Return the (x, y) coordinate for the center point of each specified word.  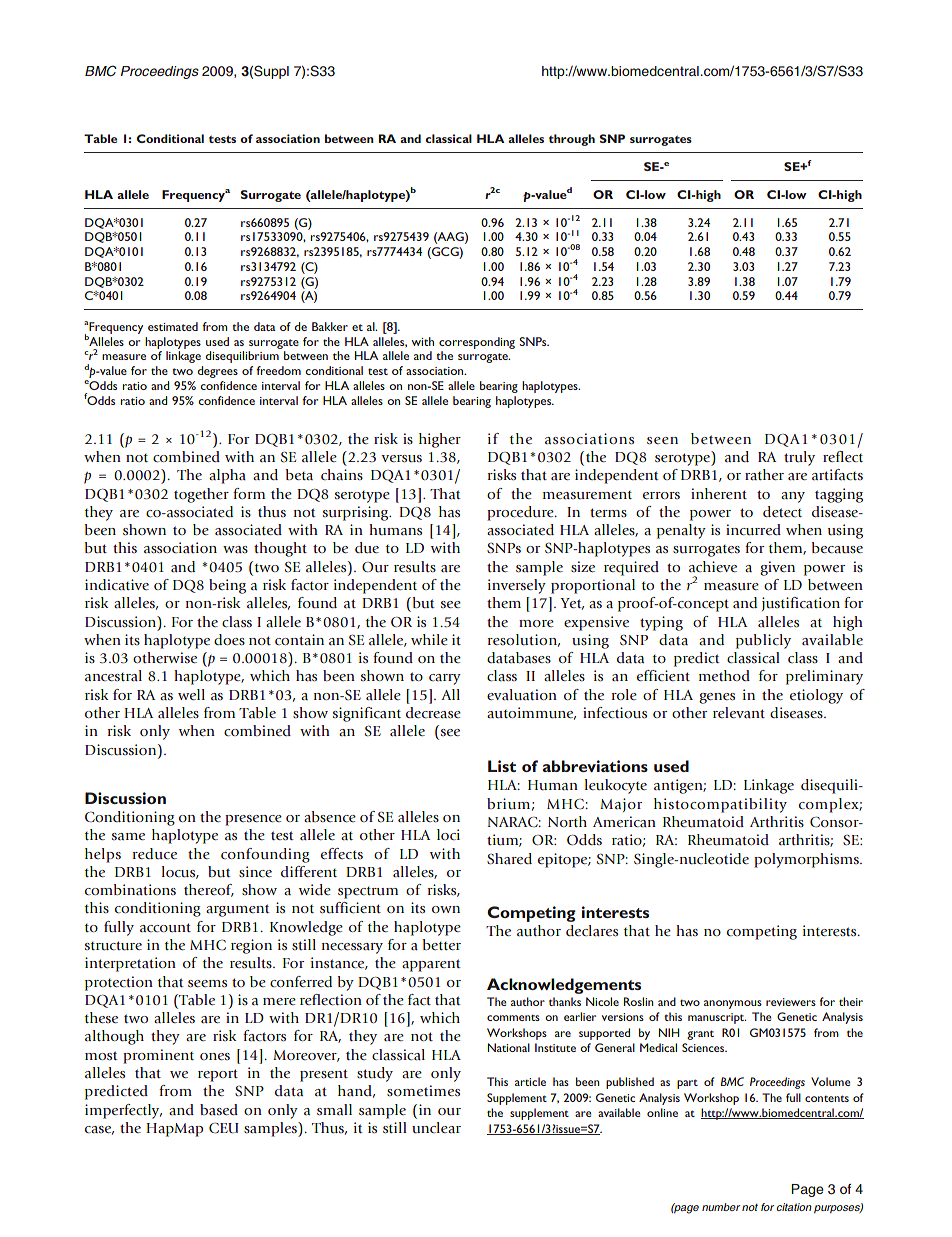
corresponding (477, 343)
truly (799, 458)
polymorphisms (807, 860)
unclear (436, 1128)
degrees (218, 372)
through (572, 140)
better (442, 944)
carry (445, 679)
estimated (173, 326)
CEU (224, 1128)
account (165, 927)
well (191, 694)
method (724, 675)
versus (401, 459)
